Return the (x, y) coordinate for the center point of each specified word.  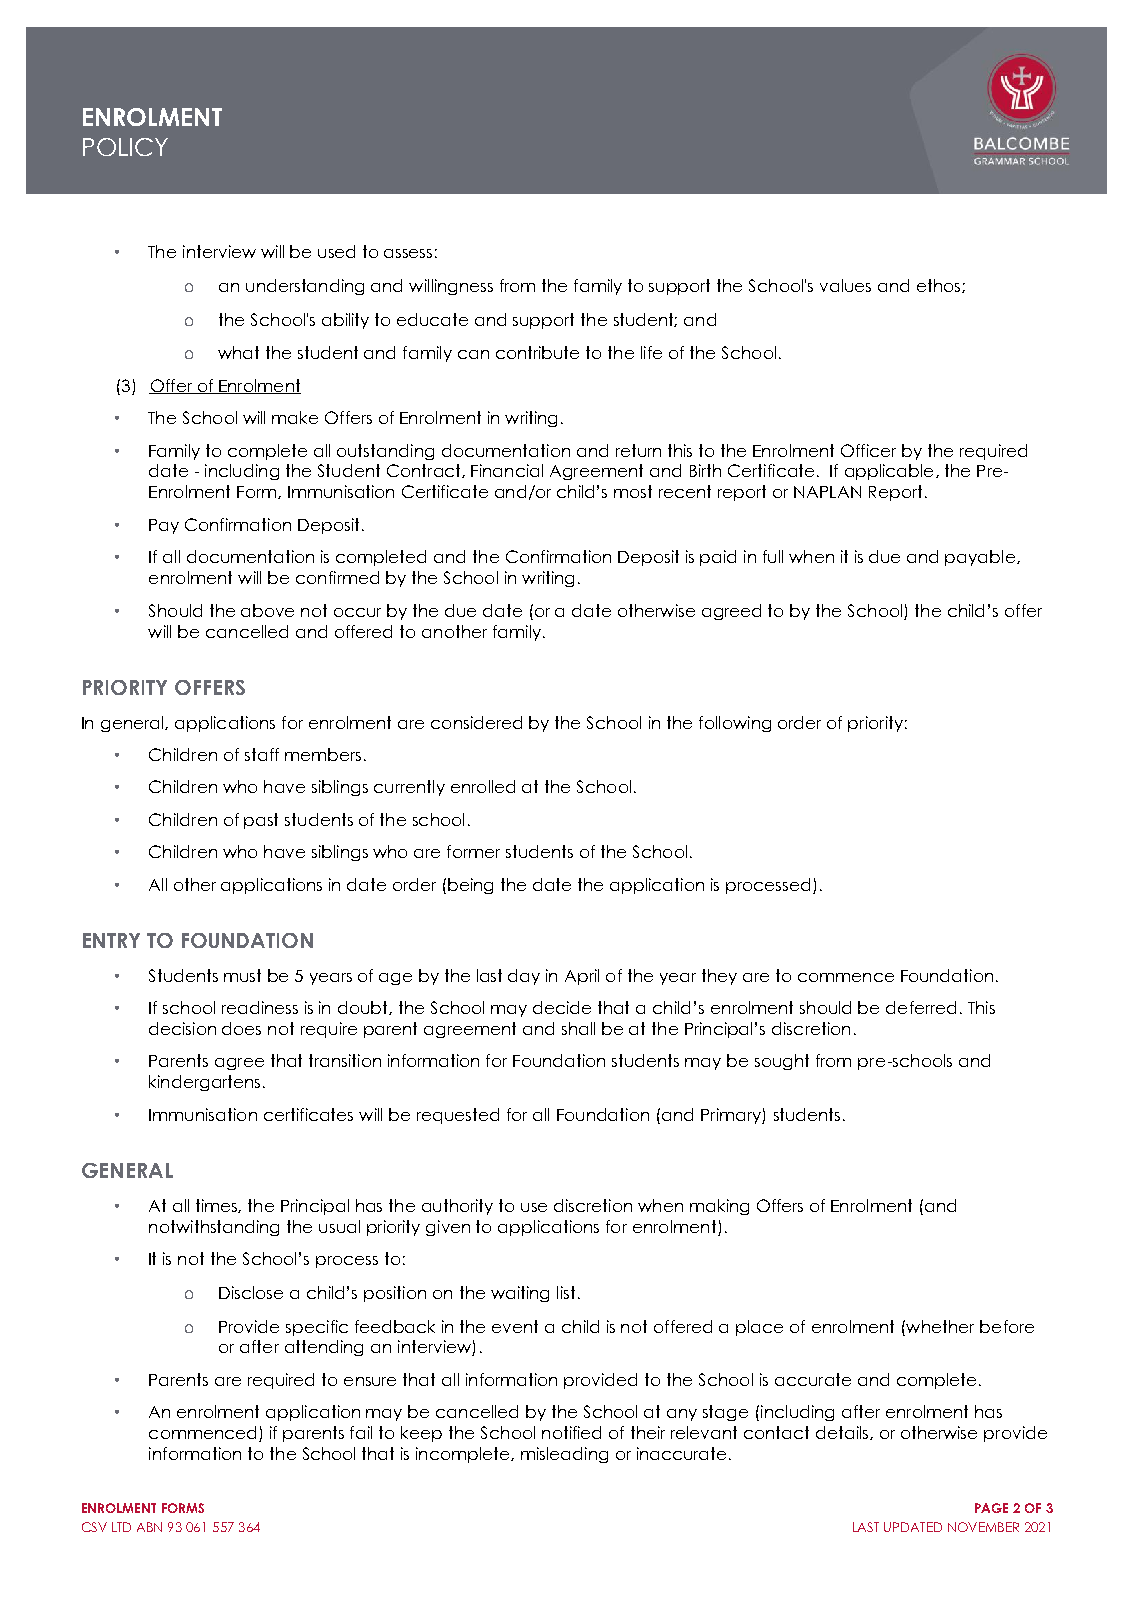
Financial (507, 470)
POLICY (125, 147)
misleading (564, 1455)
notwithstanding (214, 1228)
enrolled (483, 786)
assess (408, 253)
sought (782, 1062)
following (735, 724)
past (261, 821)
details (843, 1433)
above (267, 610)
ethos (940, 286)
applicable (889, 472)
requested (458, 1116)
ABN (149, 1527)
